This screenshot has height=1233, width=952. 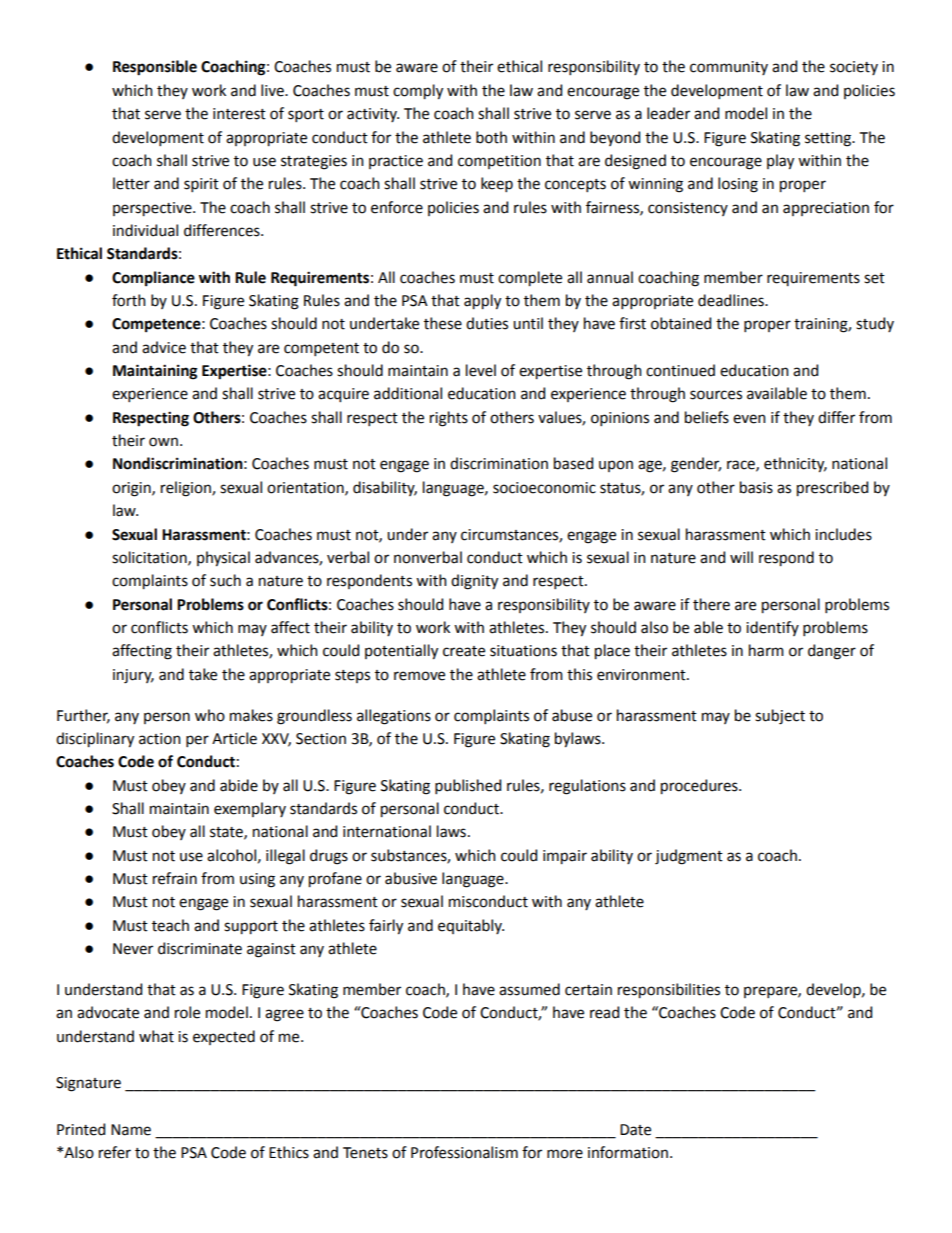 I want to click on both, so click(x=491, y=137).
